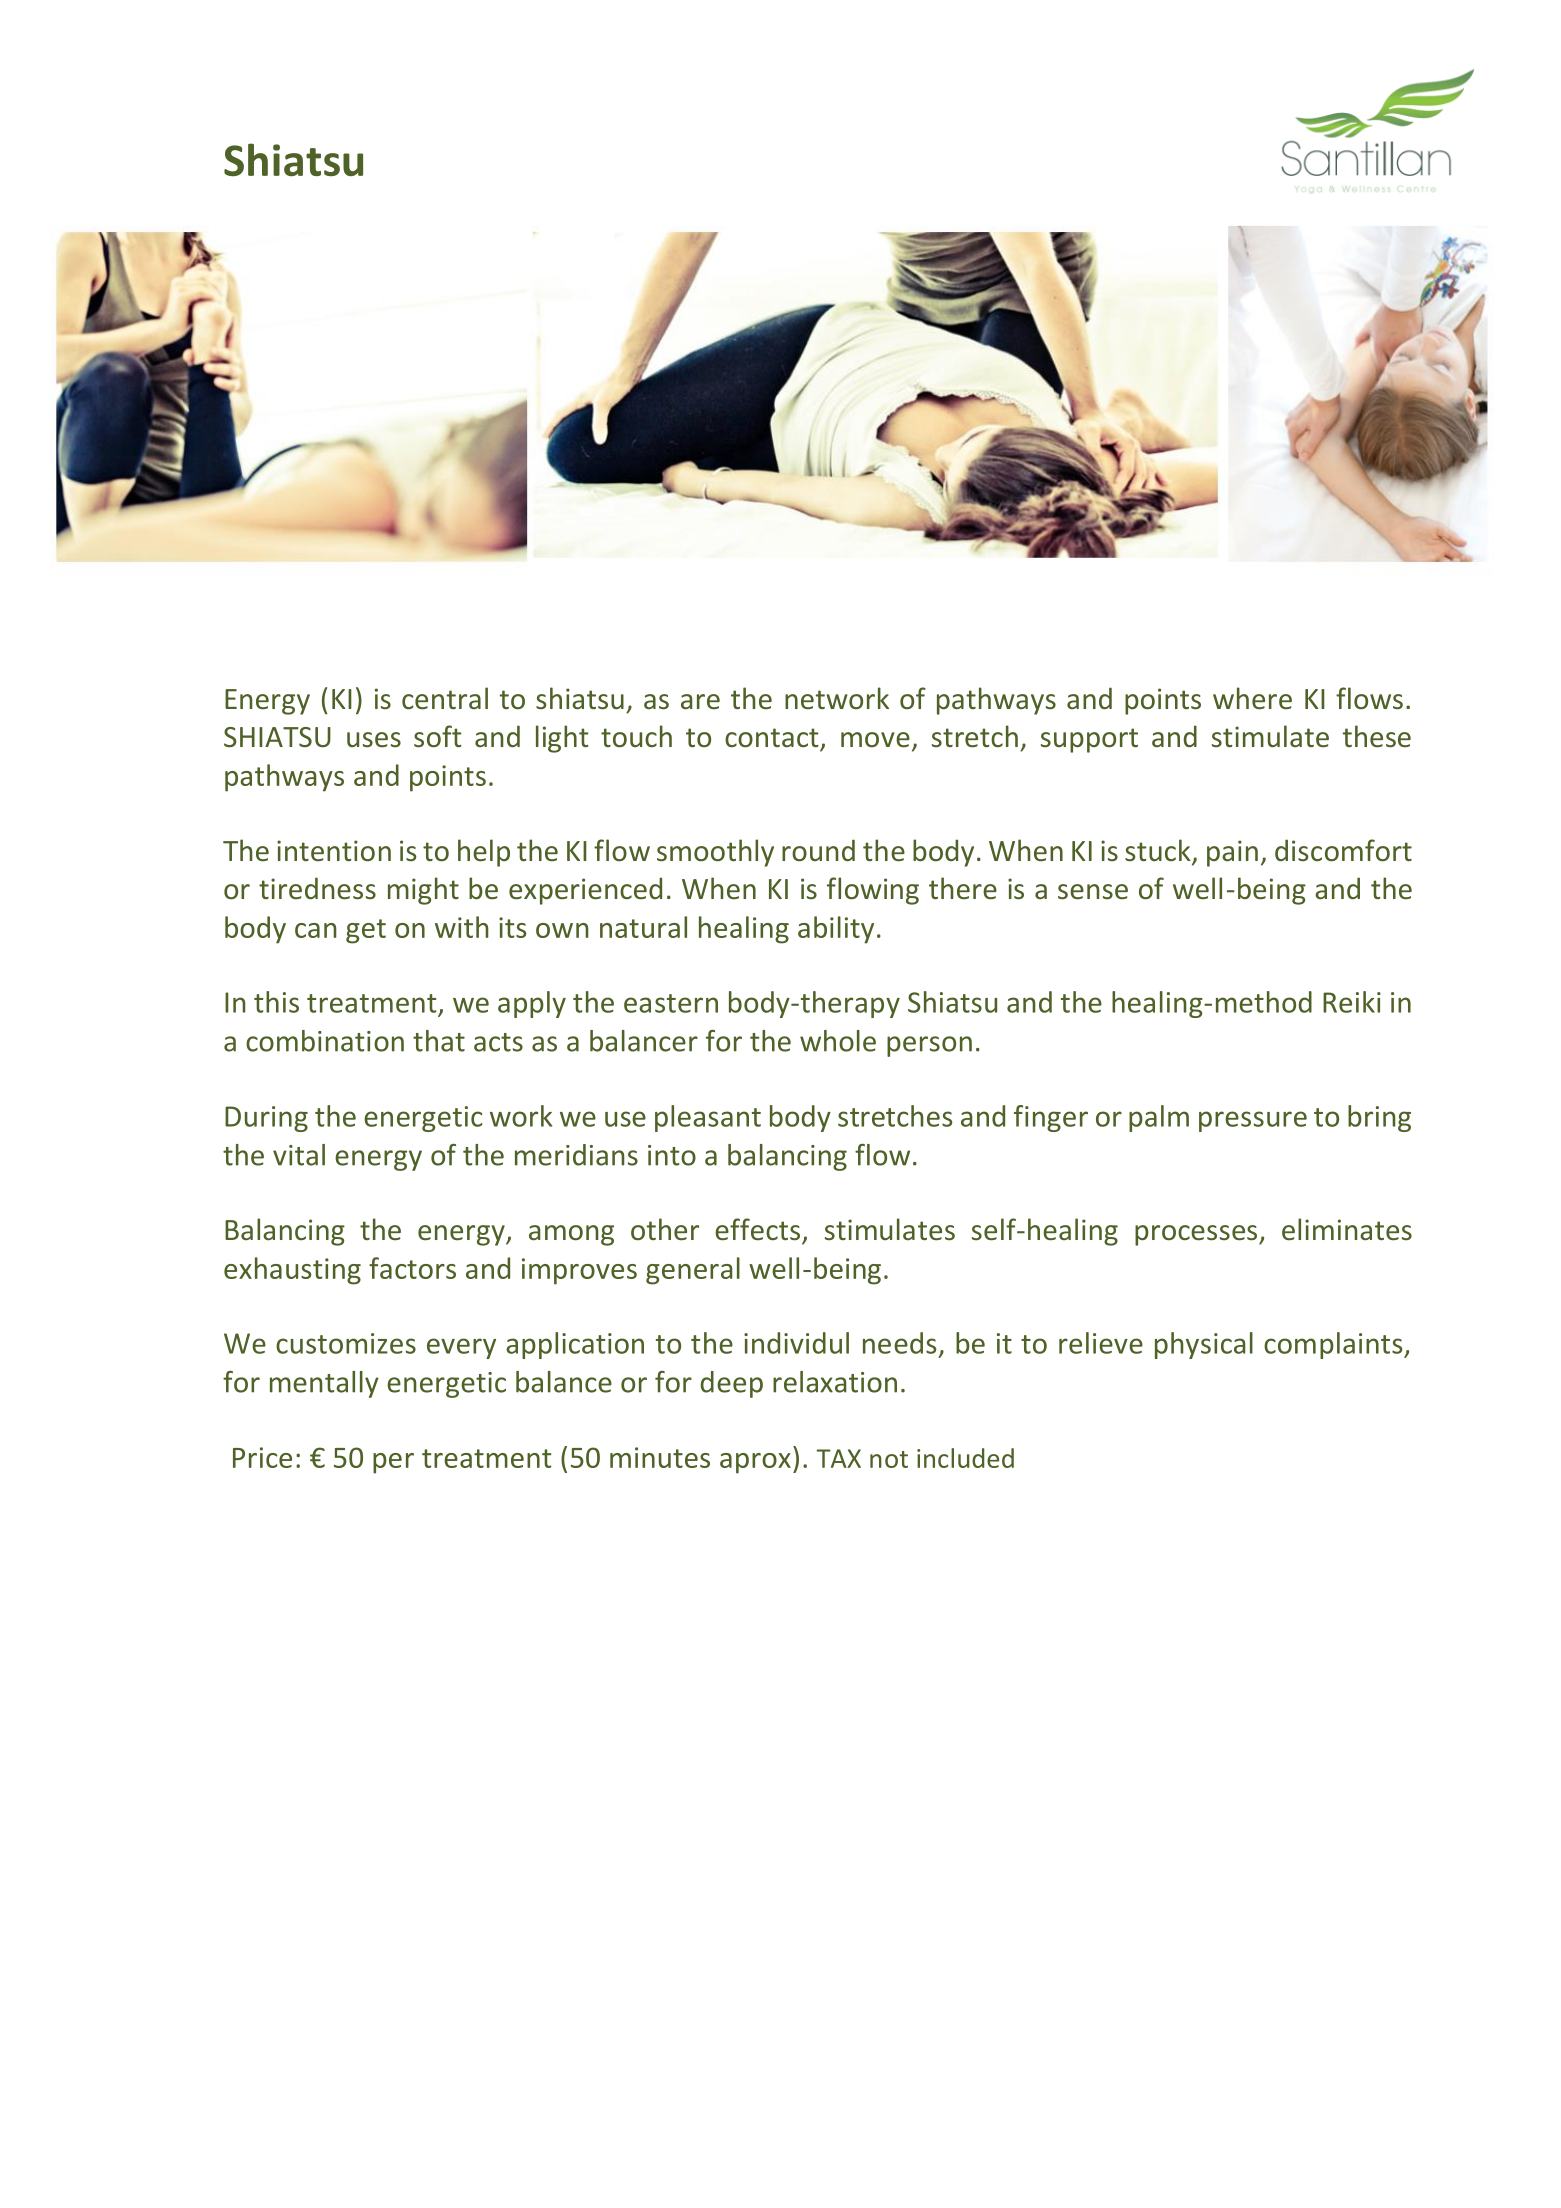 The image size is (1561, 2208). Describe the element at coordinates (412, 1268) in the screenshot. I see `factors` at that location.
